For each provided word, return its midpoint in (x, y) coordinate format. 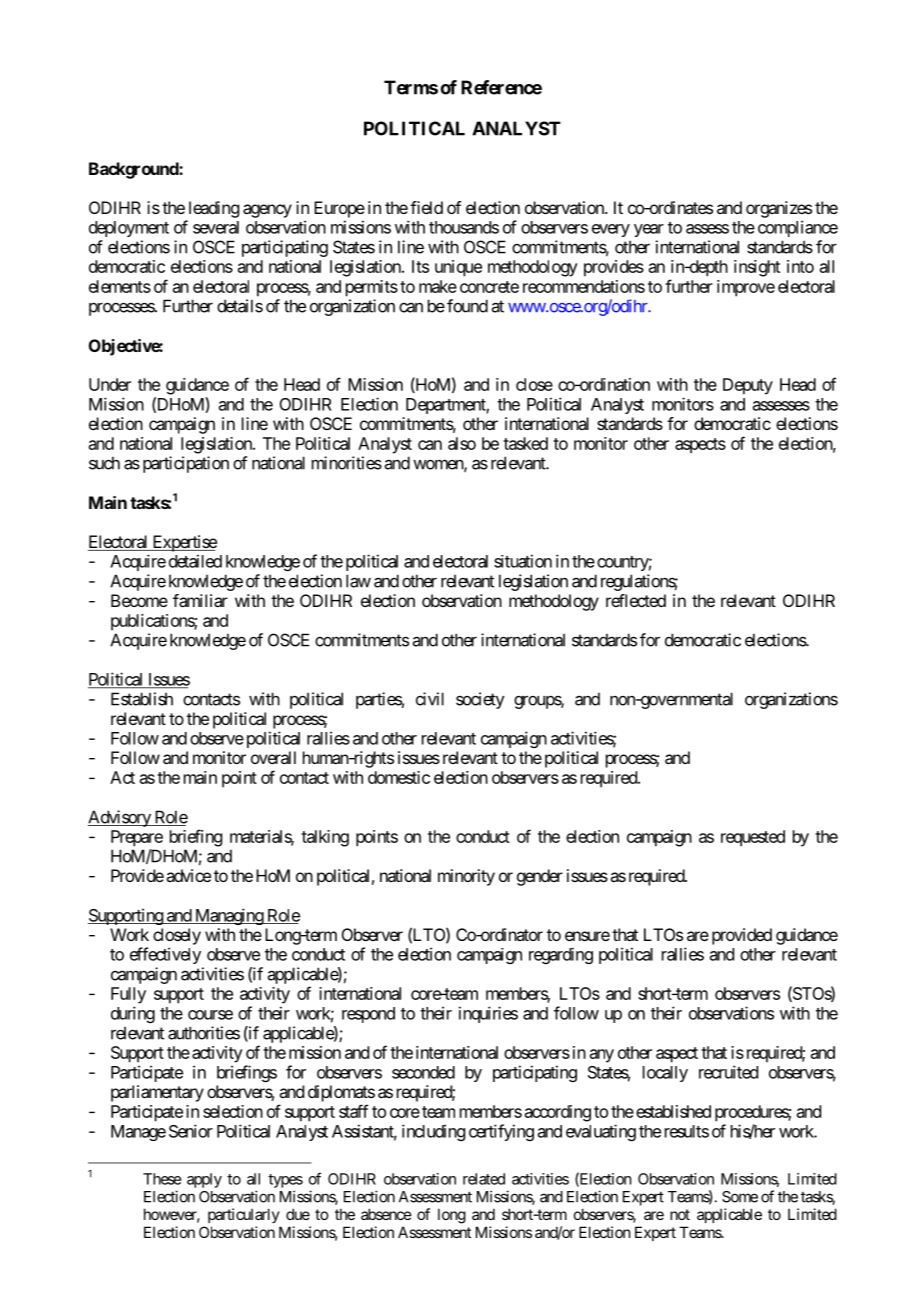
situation (523, 561)
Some (740, 1197)
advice (188, 875)
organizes (779, 209)
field (426, 207)
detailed (195, 561)
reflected (636, 600)
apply (204, 1180)
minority (466, 877)
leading (214, 209)
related (484, 1179)
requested (753, 838)
